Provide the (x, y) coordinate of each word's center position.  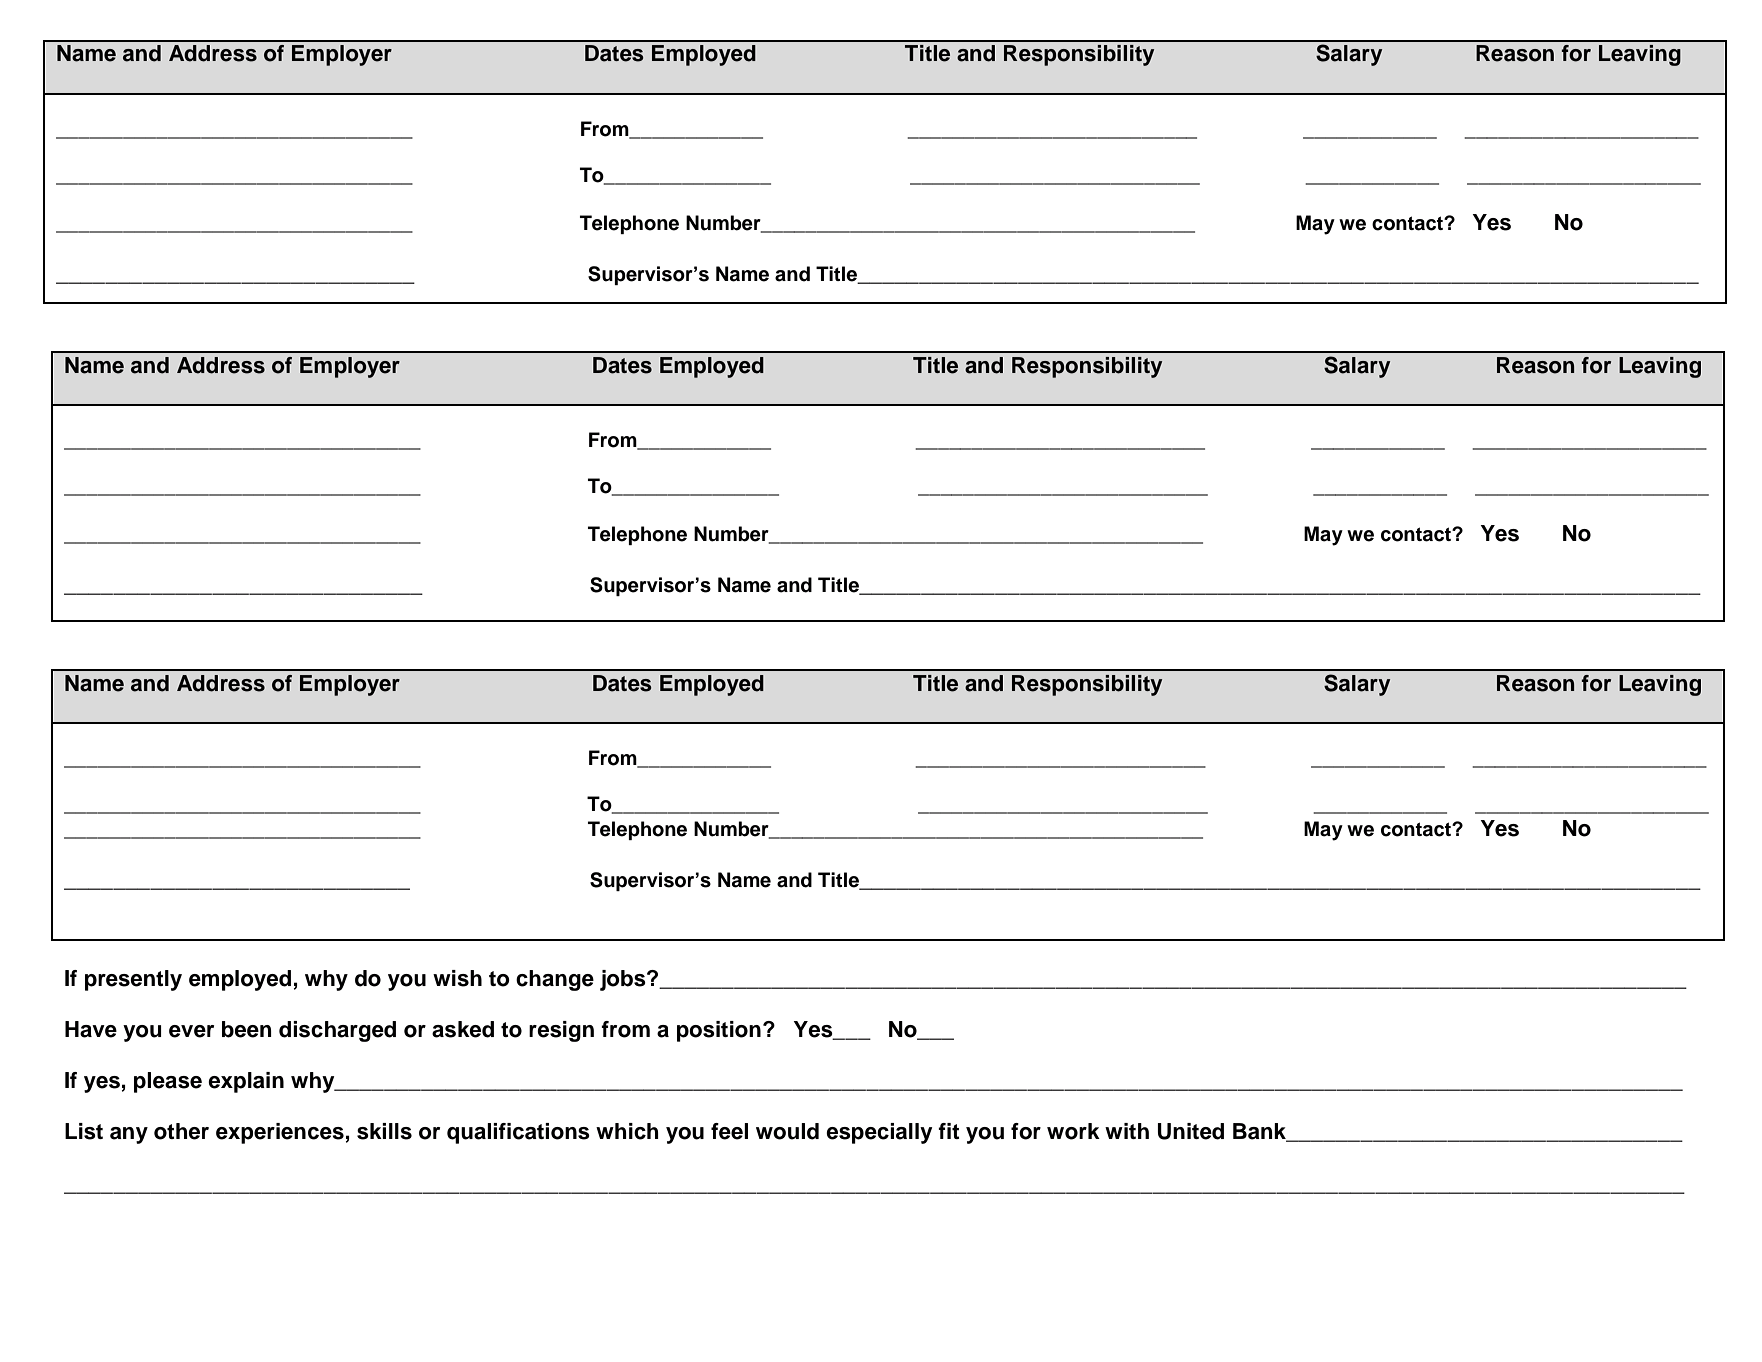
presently (133, 980)
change (555, 980)
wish (457, 978)
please (168, 1082)
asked (463, 1029)
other (181, 1131)
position (719, 1031)
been (247, 1029)
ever (191, 1031)
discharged (337, 1031)
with (1127, 1131)
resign (561, 1031)
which (627, 1131)
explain (246, 1082)
